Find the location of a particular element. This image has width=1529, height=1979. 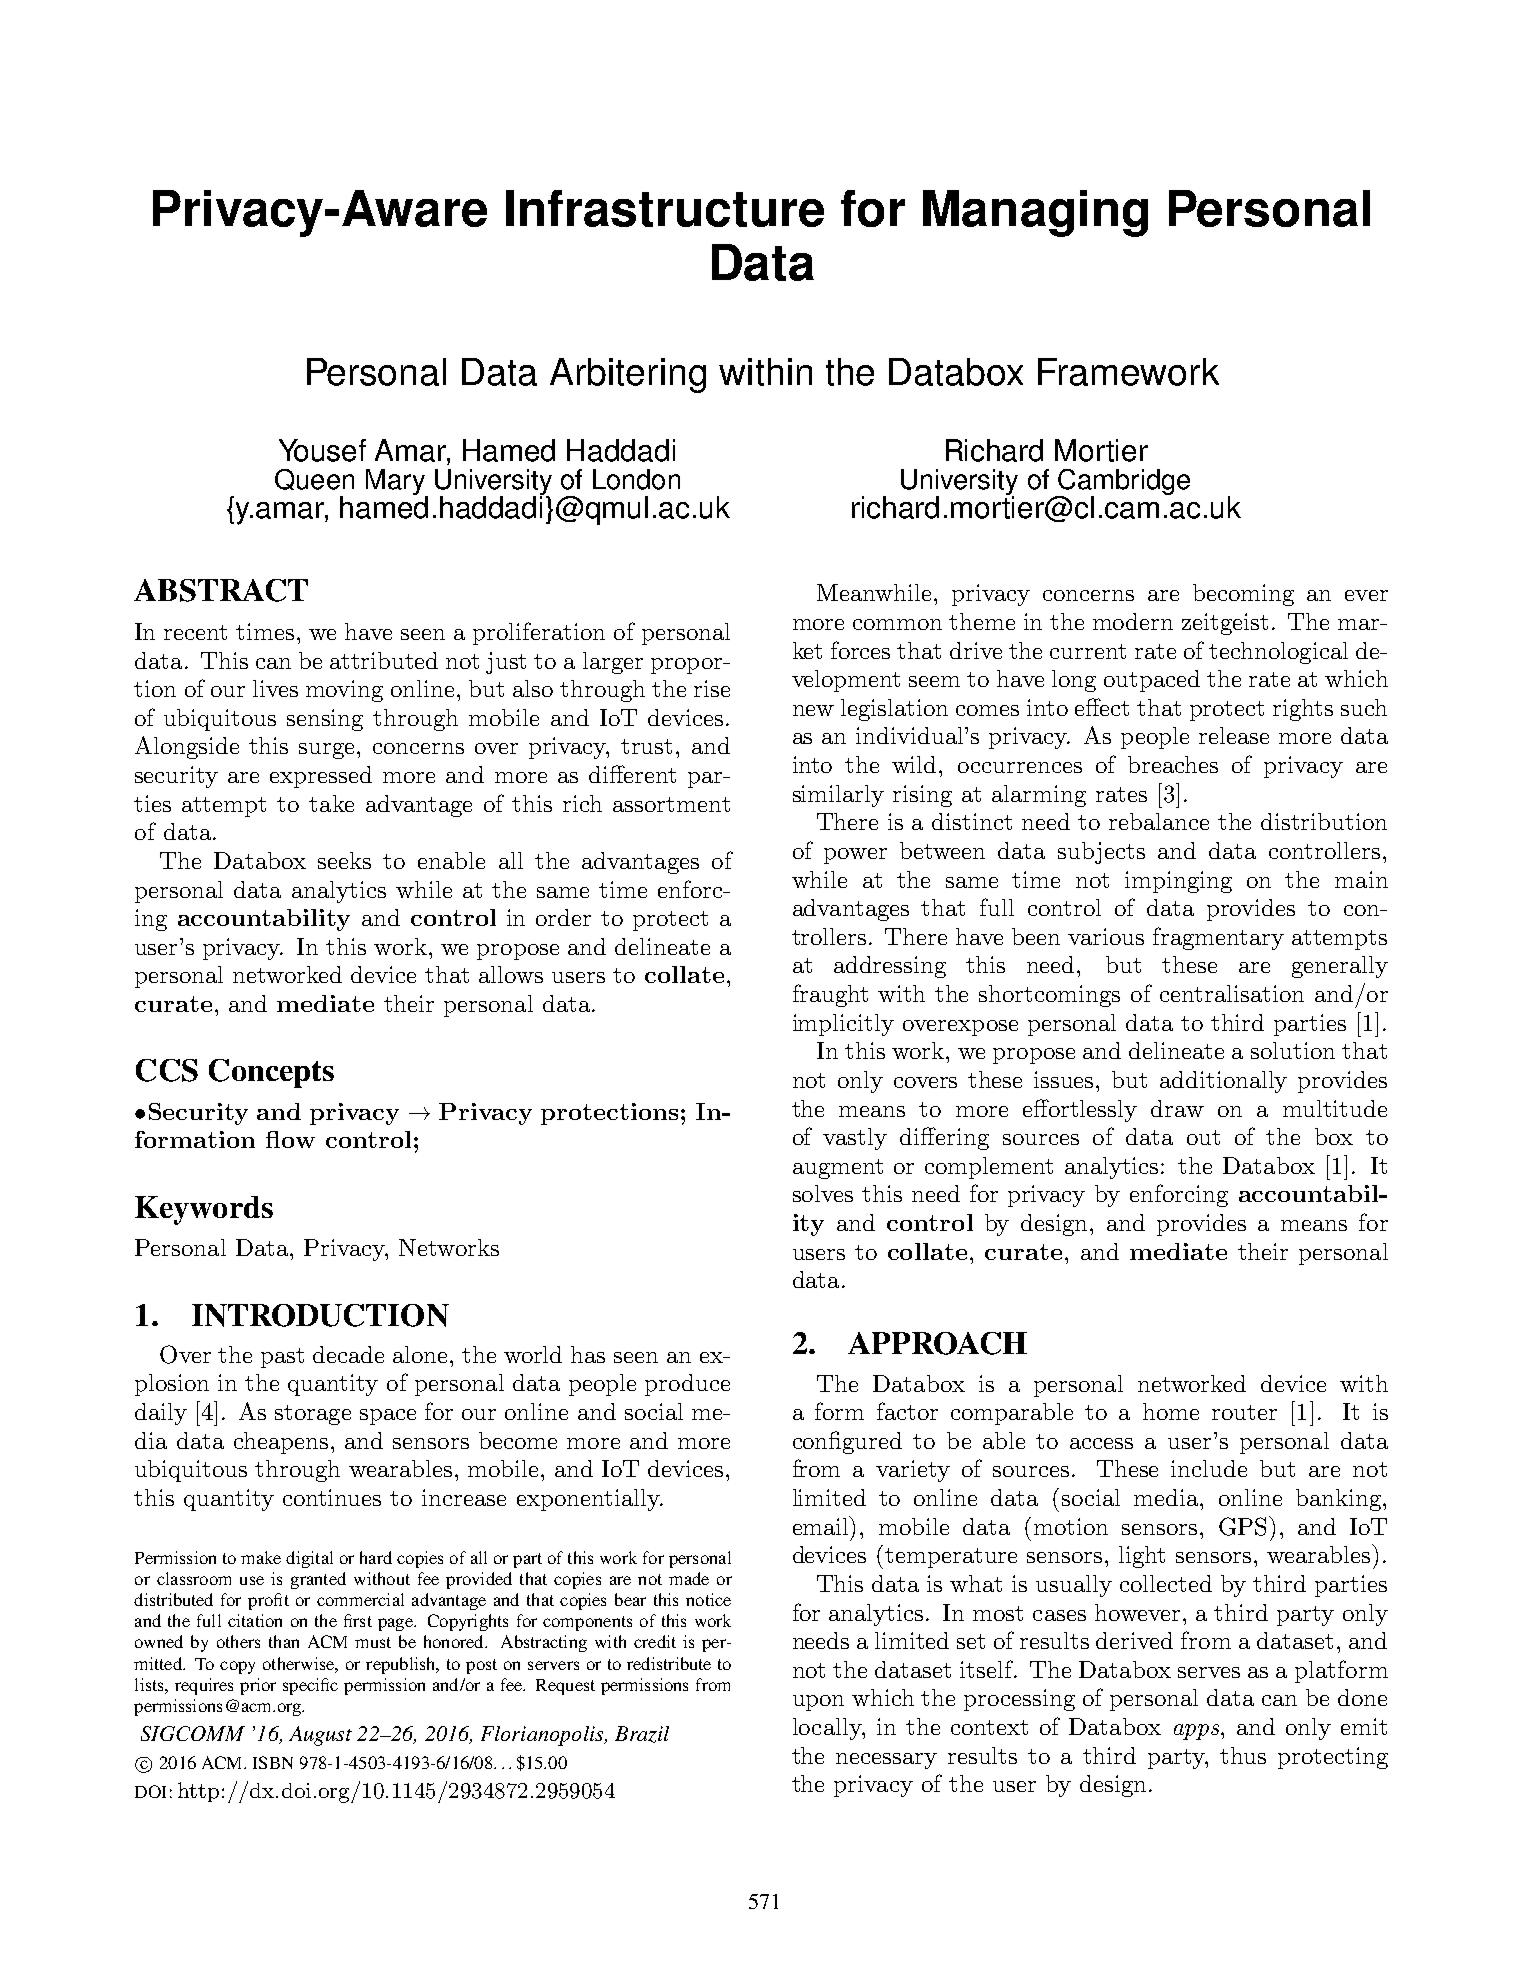

London is located at coordinates (636, 479).
